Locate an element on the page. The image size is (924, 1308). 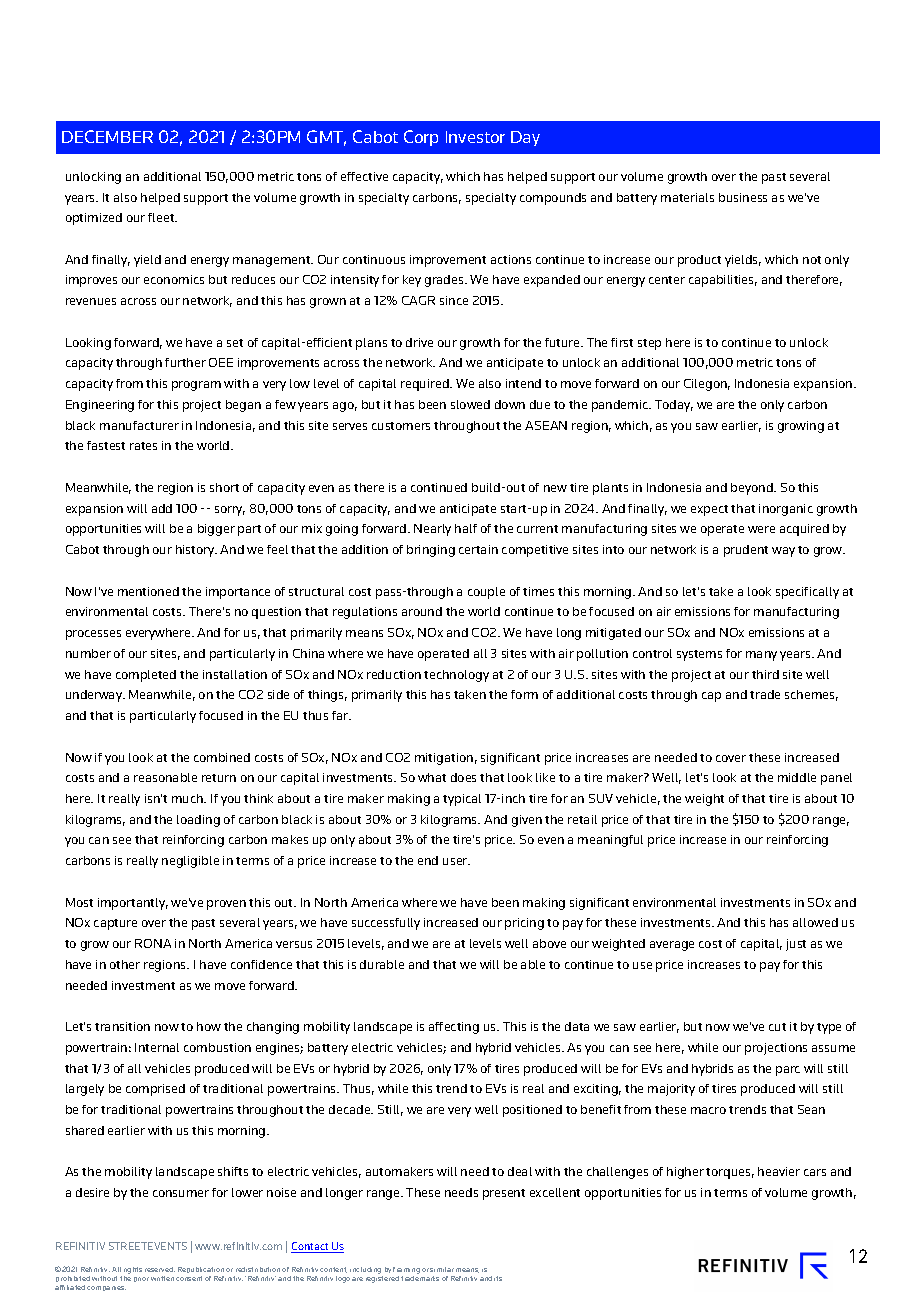
user is located at coordinates (456, 861).
